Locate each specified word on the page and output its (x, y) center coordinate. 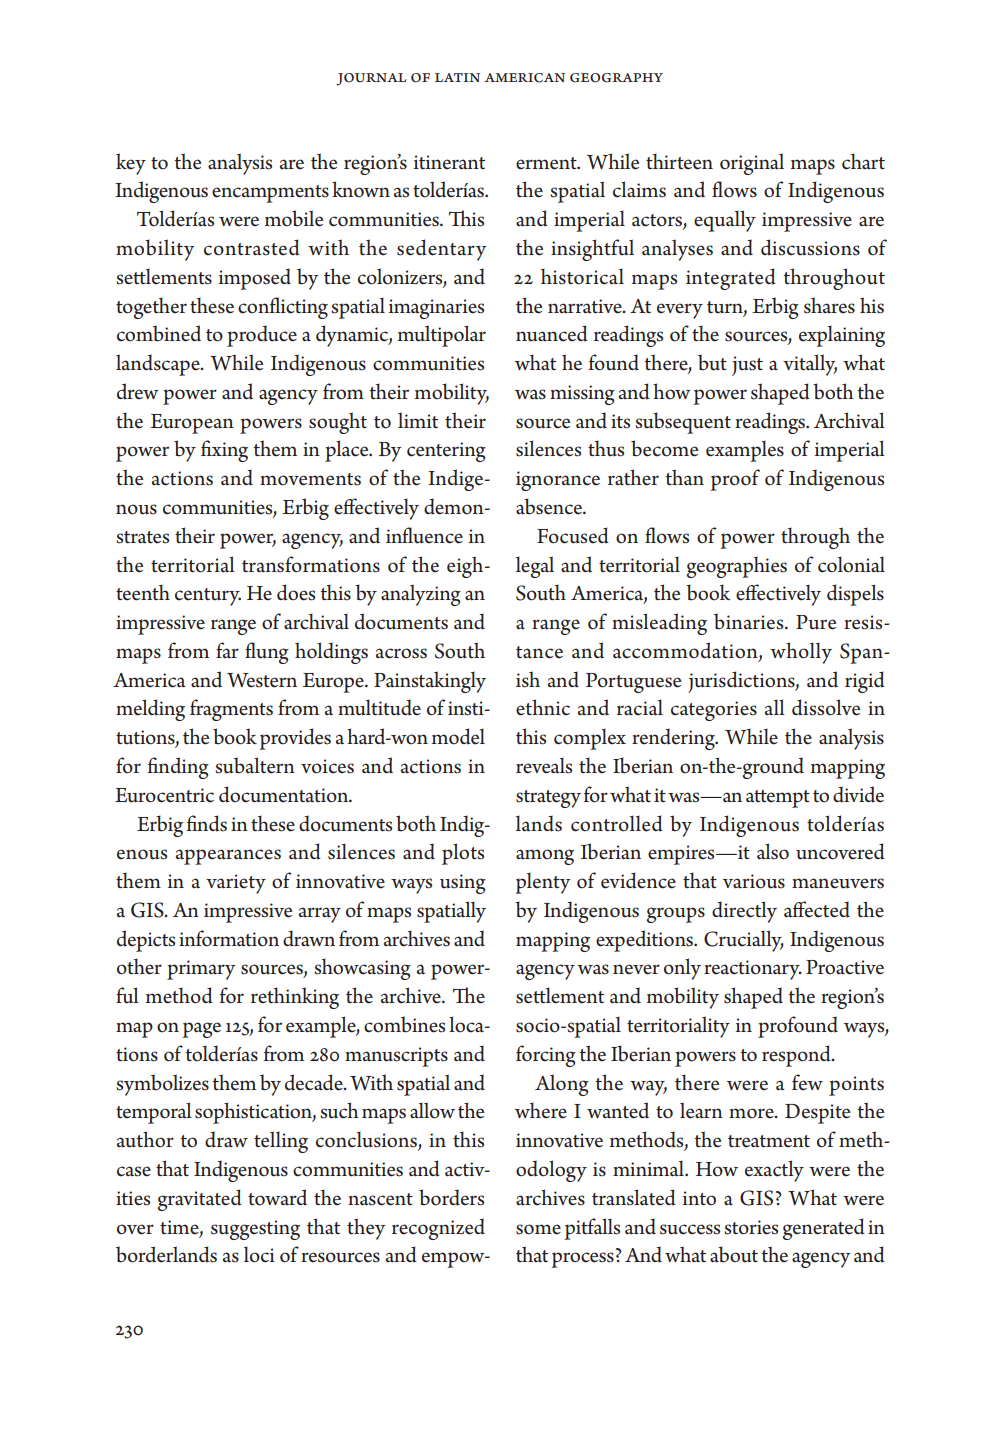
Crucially (744, 941)
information (229, 938)
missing (582, 395)
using (463, 884)
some (538, 1229)
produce (262, 336)
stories (751, 1227)
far (227, 650)
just (747, 366)
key (131, 164)
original (752, 164)
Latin (457, 77)
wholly (801, 653)
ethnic (543, 707)
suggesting (255, 1230)
